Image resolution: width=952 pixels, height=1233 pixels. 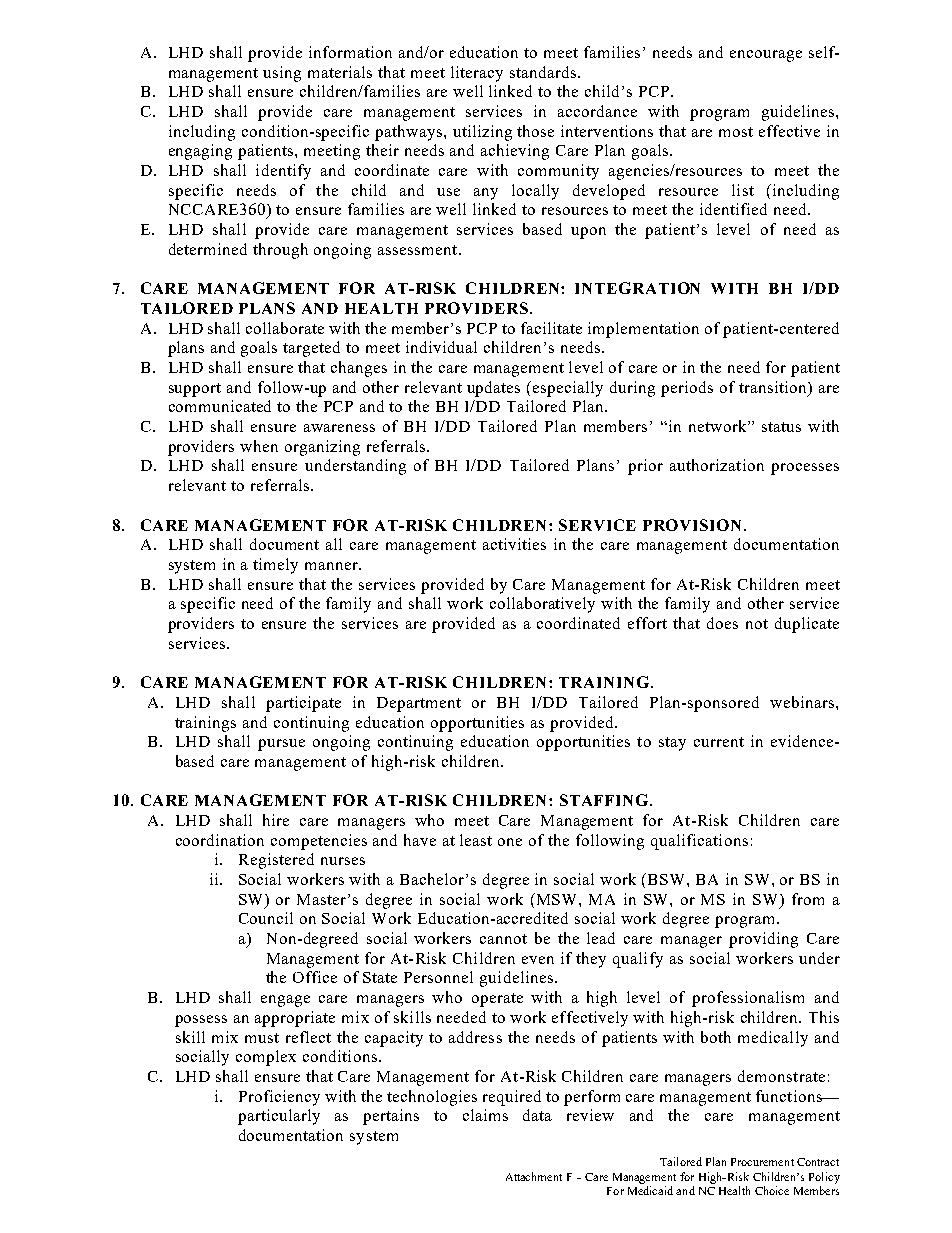 What do you see at coordinates (766, 56) in the document?
I see `encourage` at bounding box center [766, 56].
